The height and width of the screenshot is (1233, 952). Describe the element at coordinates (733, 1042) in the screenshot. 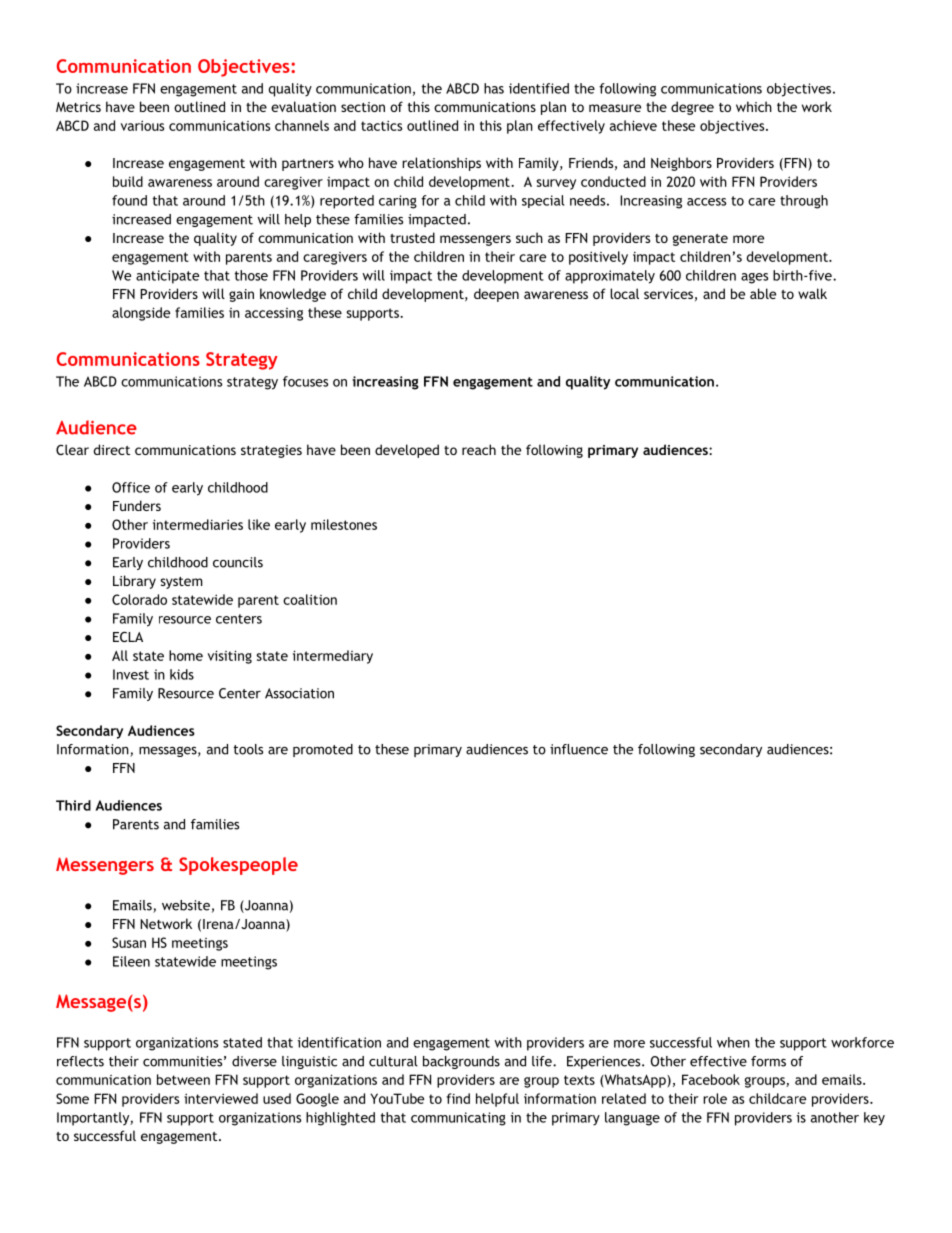

I see `when` at that location.
